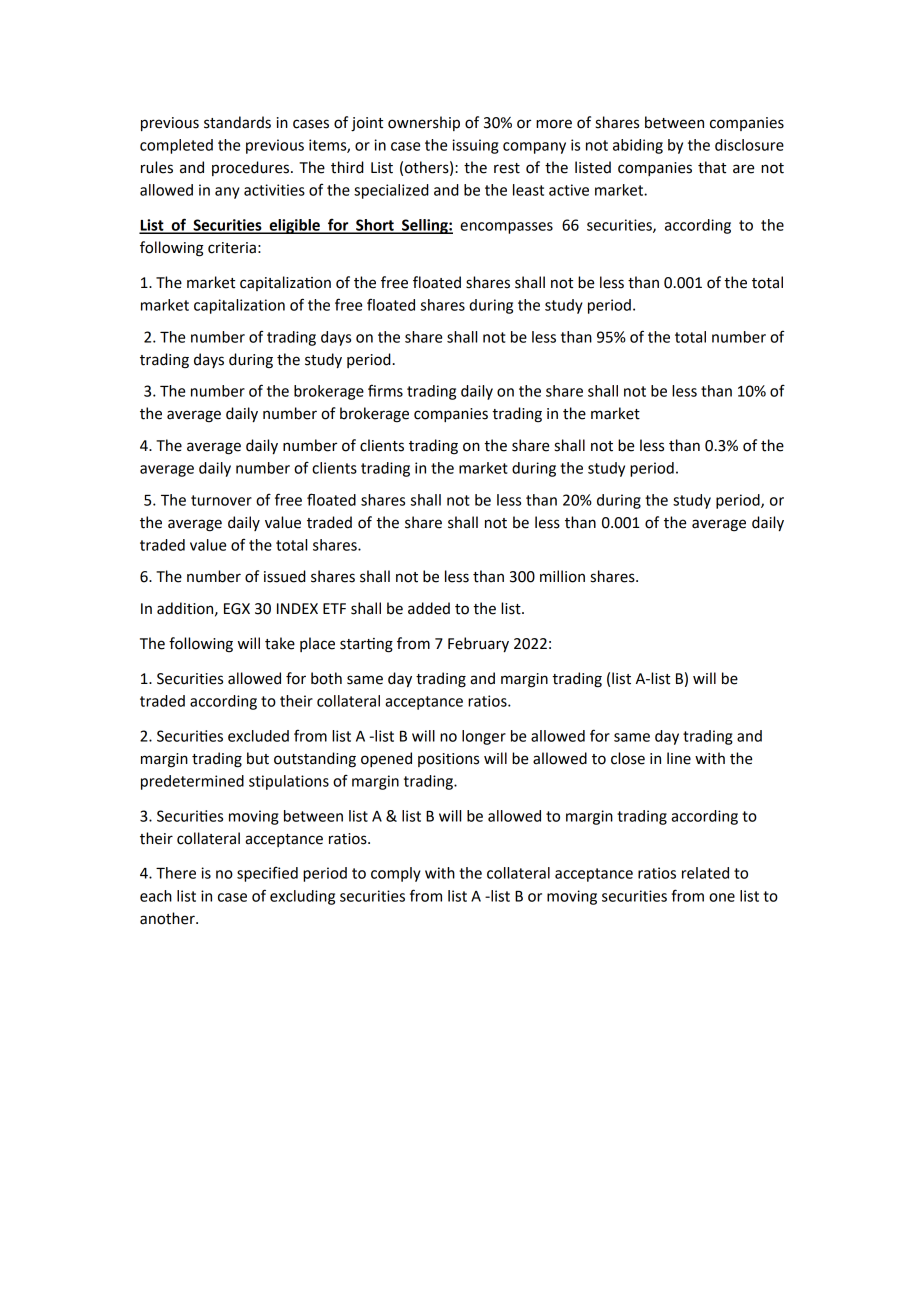  I want to click on abiding, so click(638, 146).
